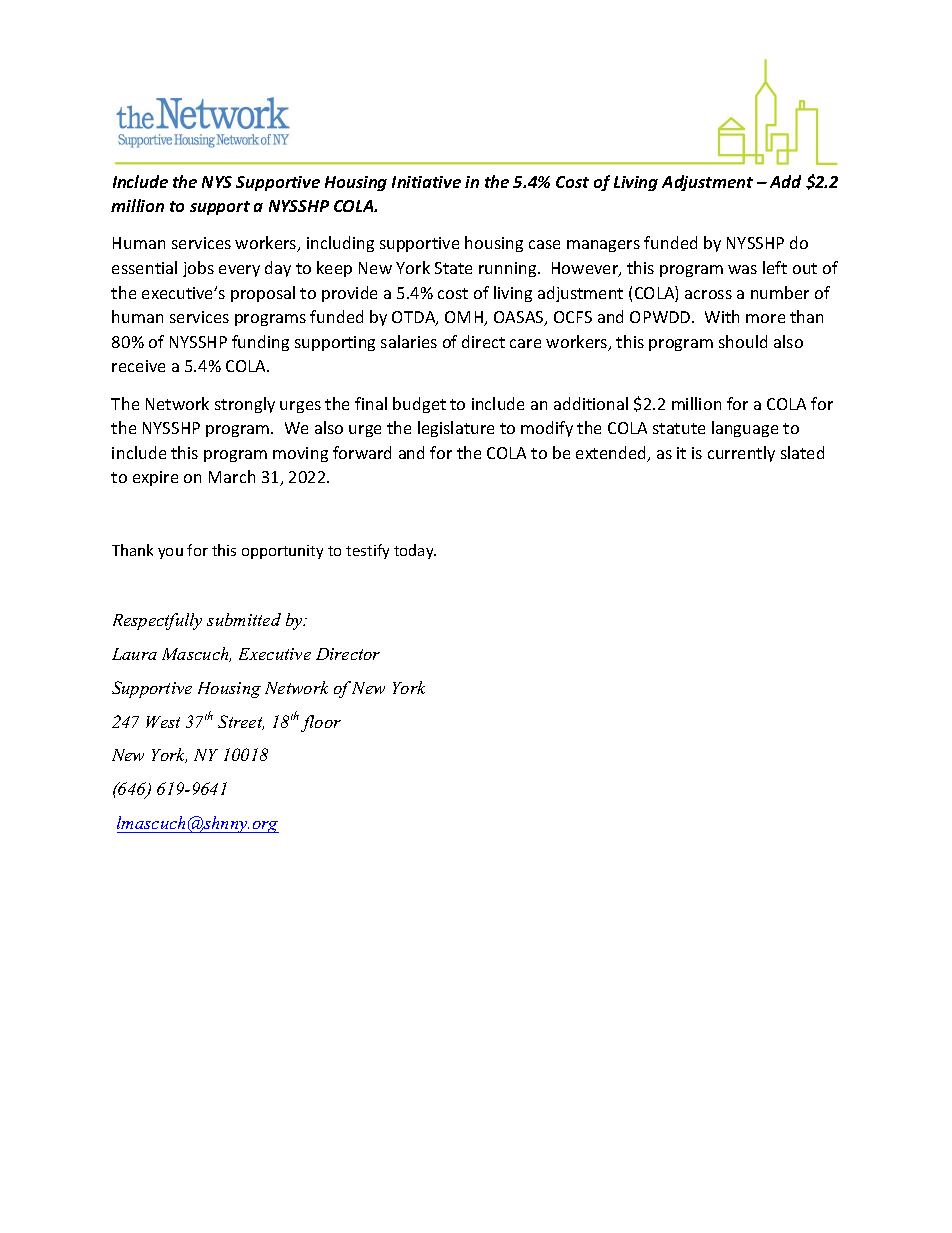  I want to click on including, so click(340, 244).
